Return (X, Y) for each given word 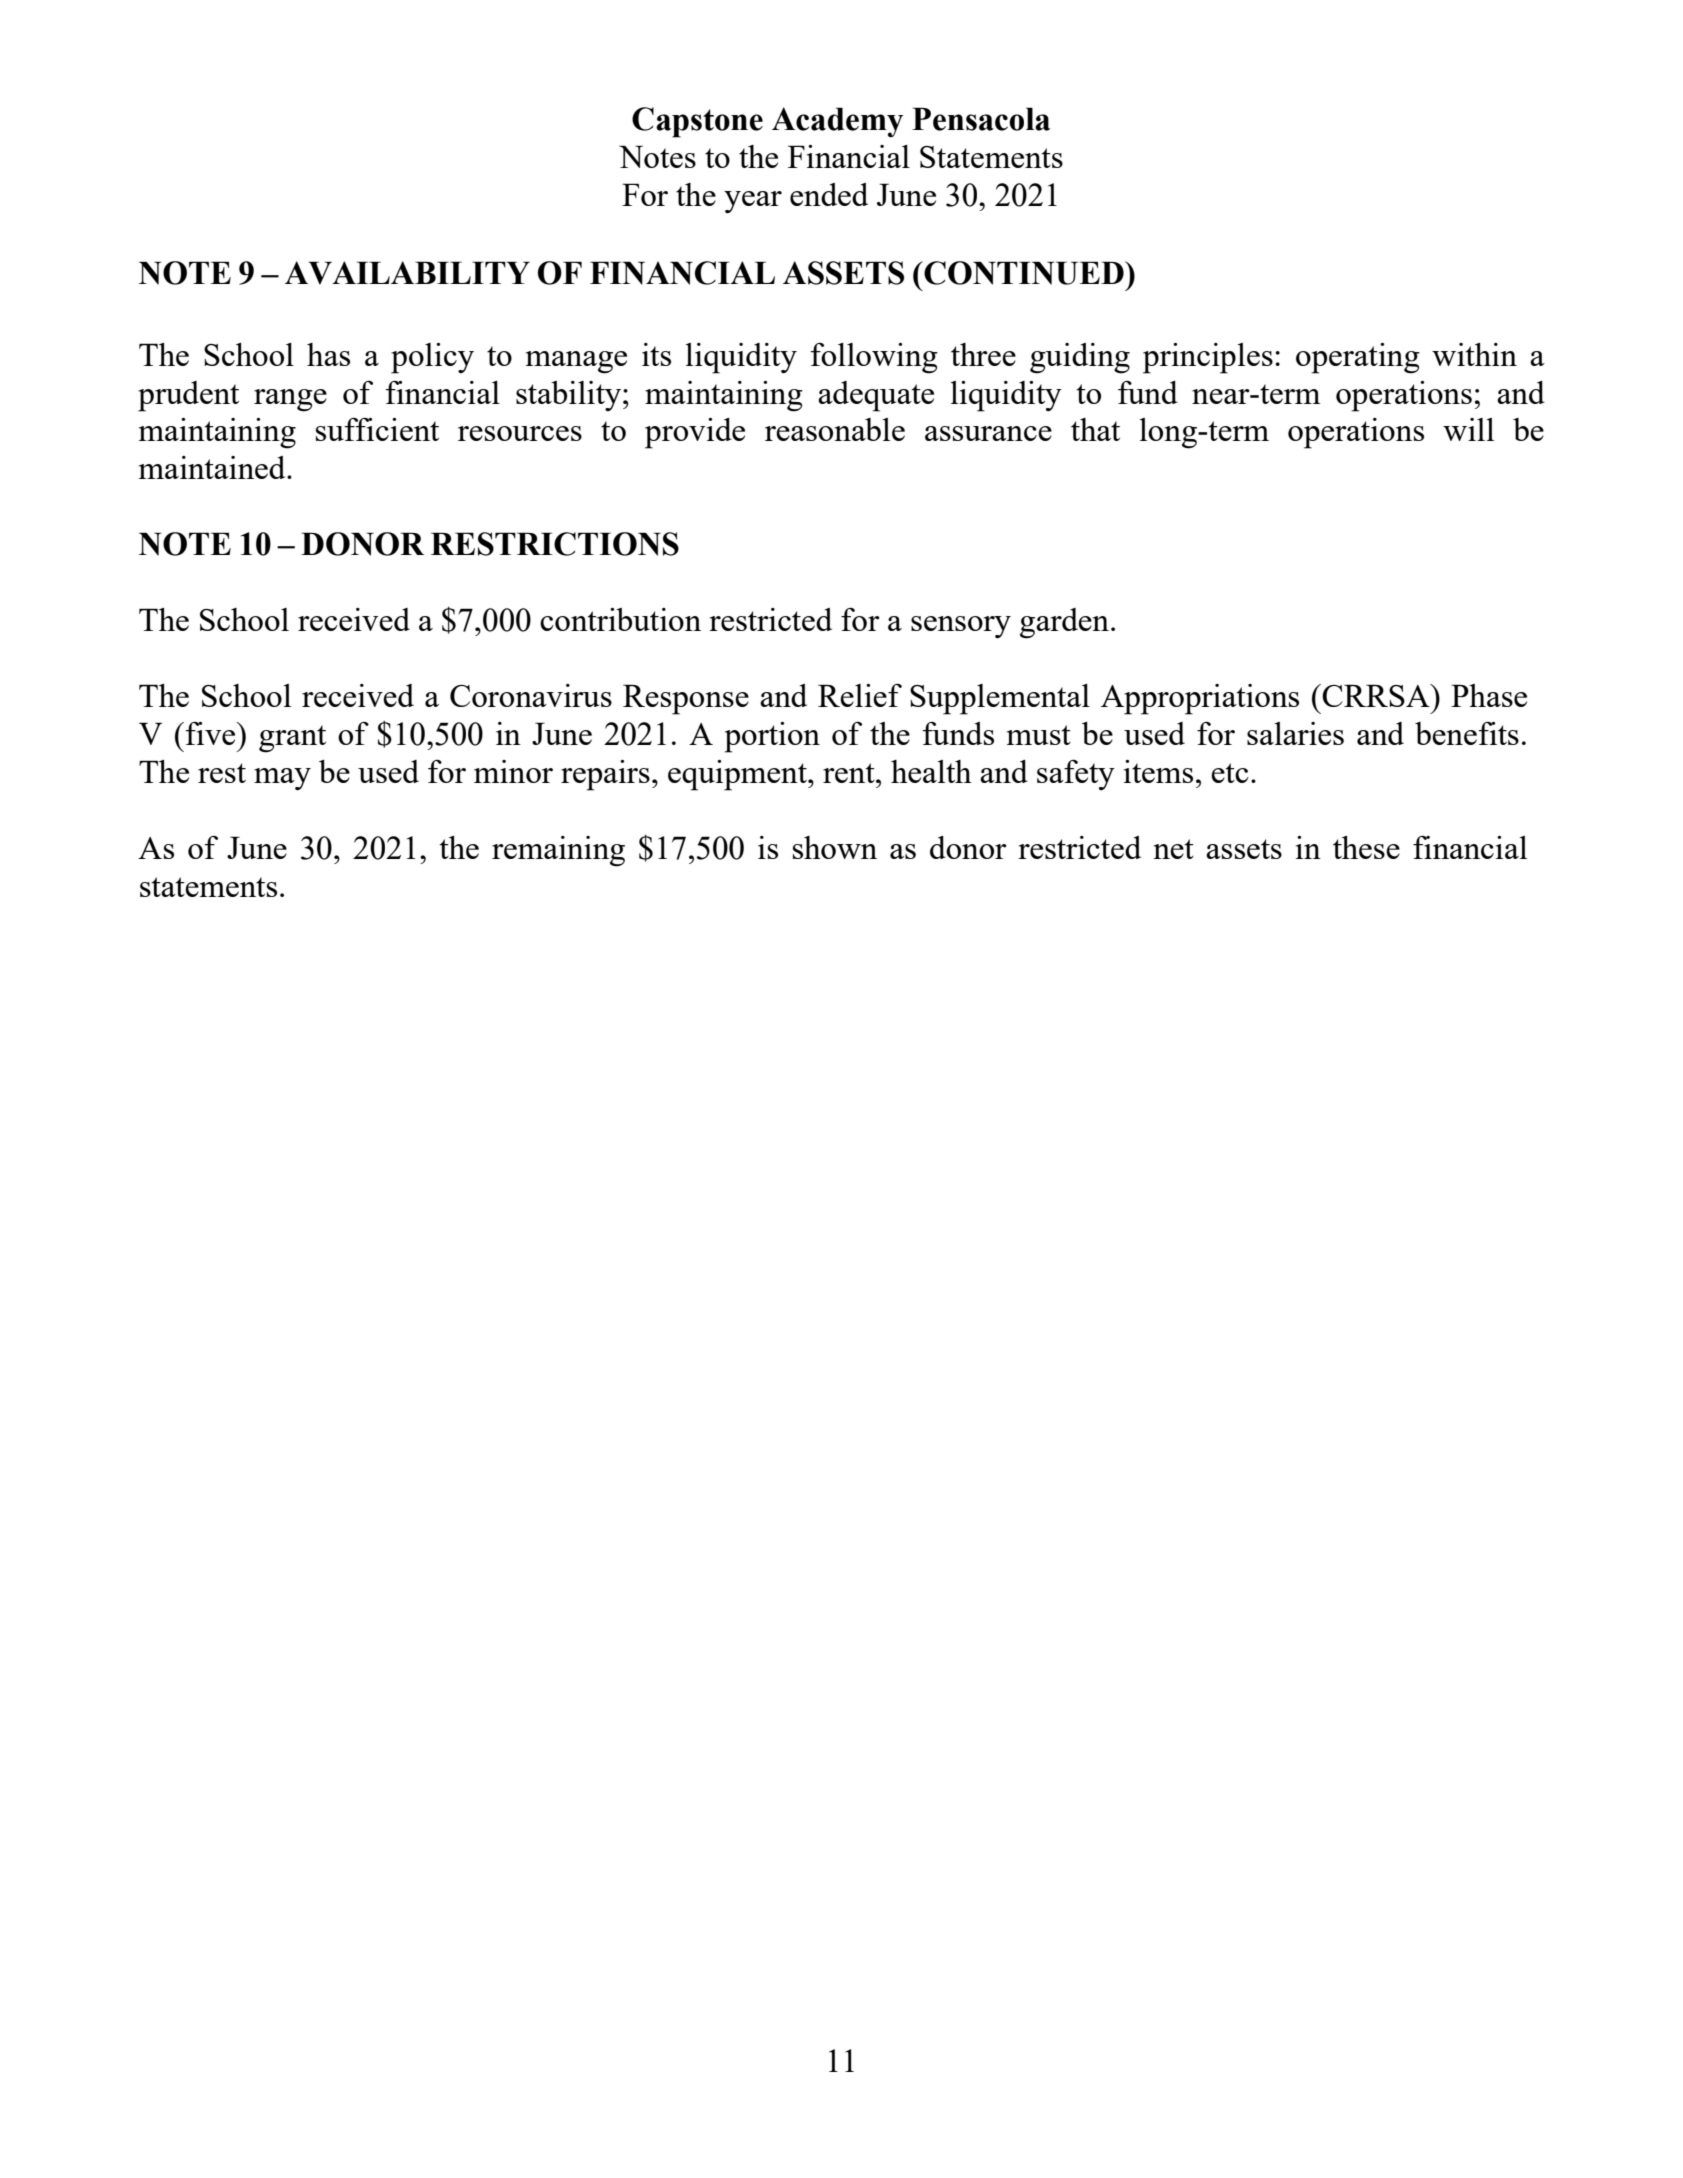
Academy (837, 122)
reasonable (835, 429)
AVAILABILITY (407, 273)
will (1468, 429)
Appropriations (1200, 699)
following (874, 358)
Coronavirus (531, 695)
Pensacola (981, 119)
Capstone (697, 122)
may (282, 779)
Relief (860, 695)
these (1366, 847)
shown (835, 847)
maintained (213, 467)
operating (1358, 358)
